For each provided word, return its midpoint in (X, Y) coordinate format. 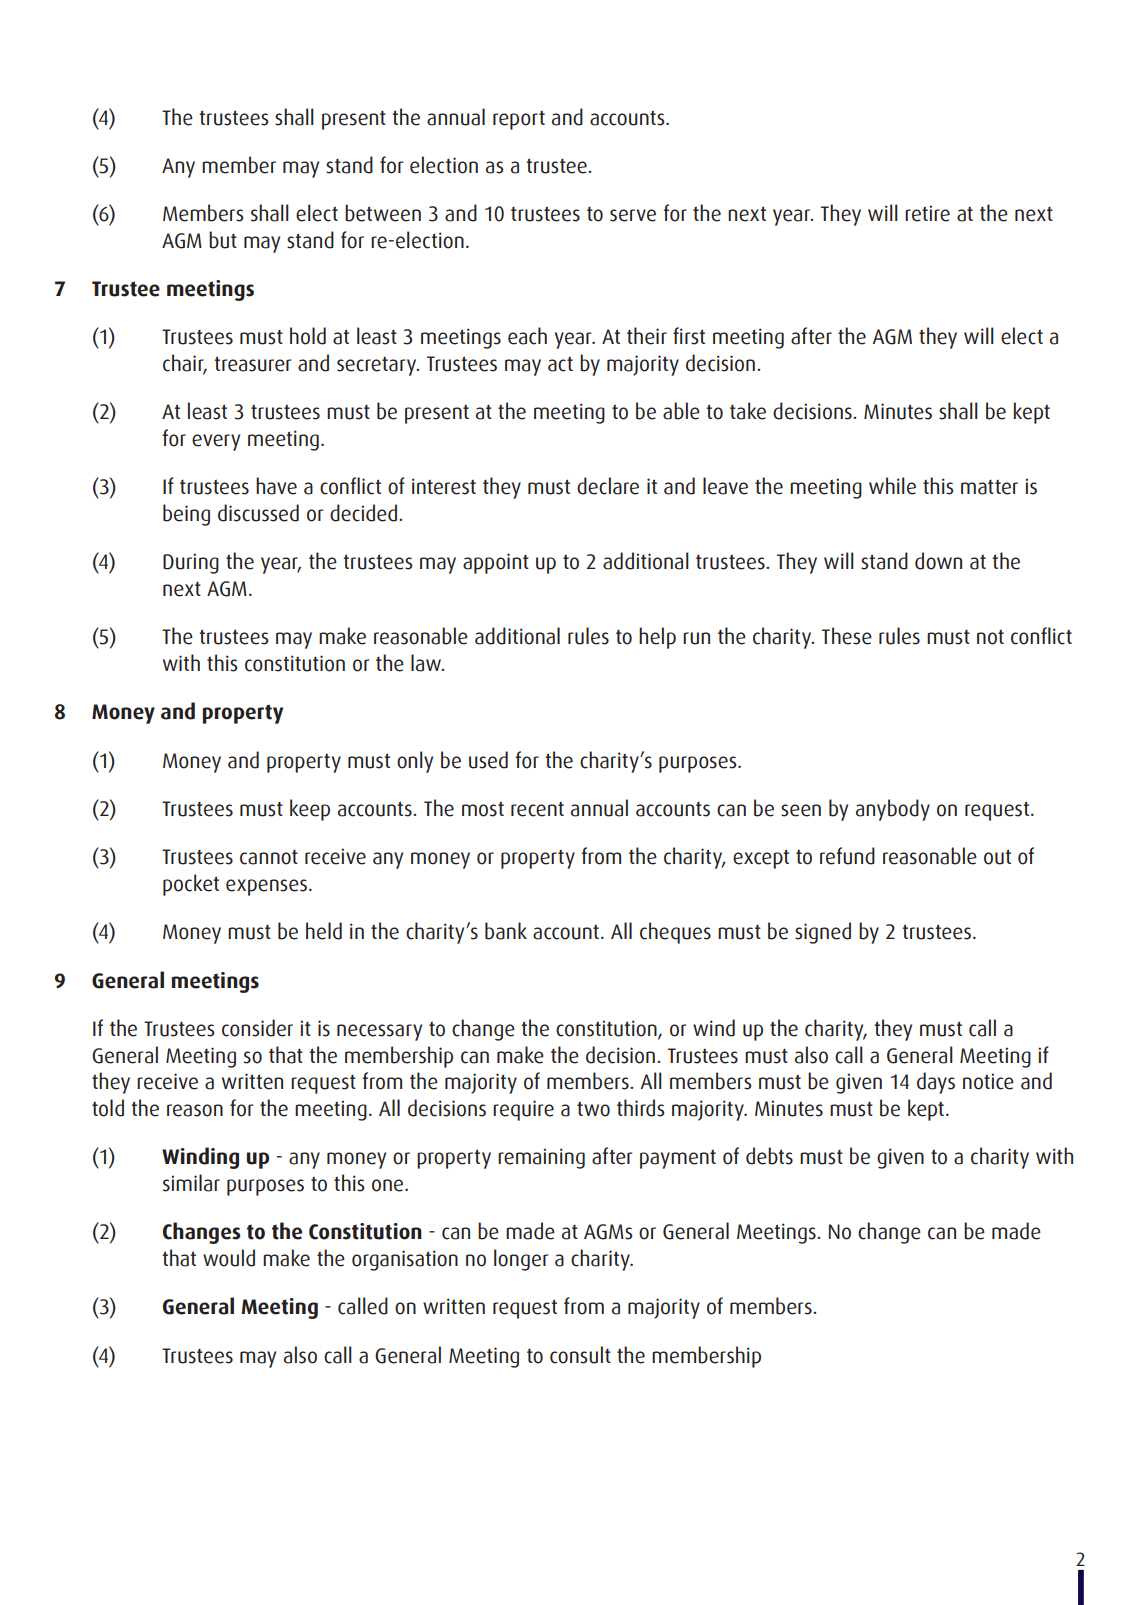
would (229, 1258)
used (488, 760)
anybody (893, 810)
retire (927, 213)
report (519, 120)
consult (580, 1355)
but (223, 240)
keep (310, 810)
